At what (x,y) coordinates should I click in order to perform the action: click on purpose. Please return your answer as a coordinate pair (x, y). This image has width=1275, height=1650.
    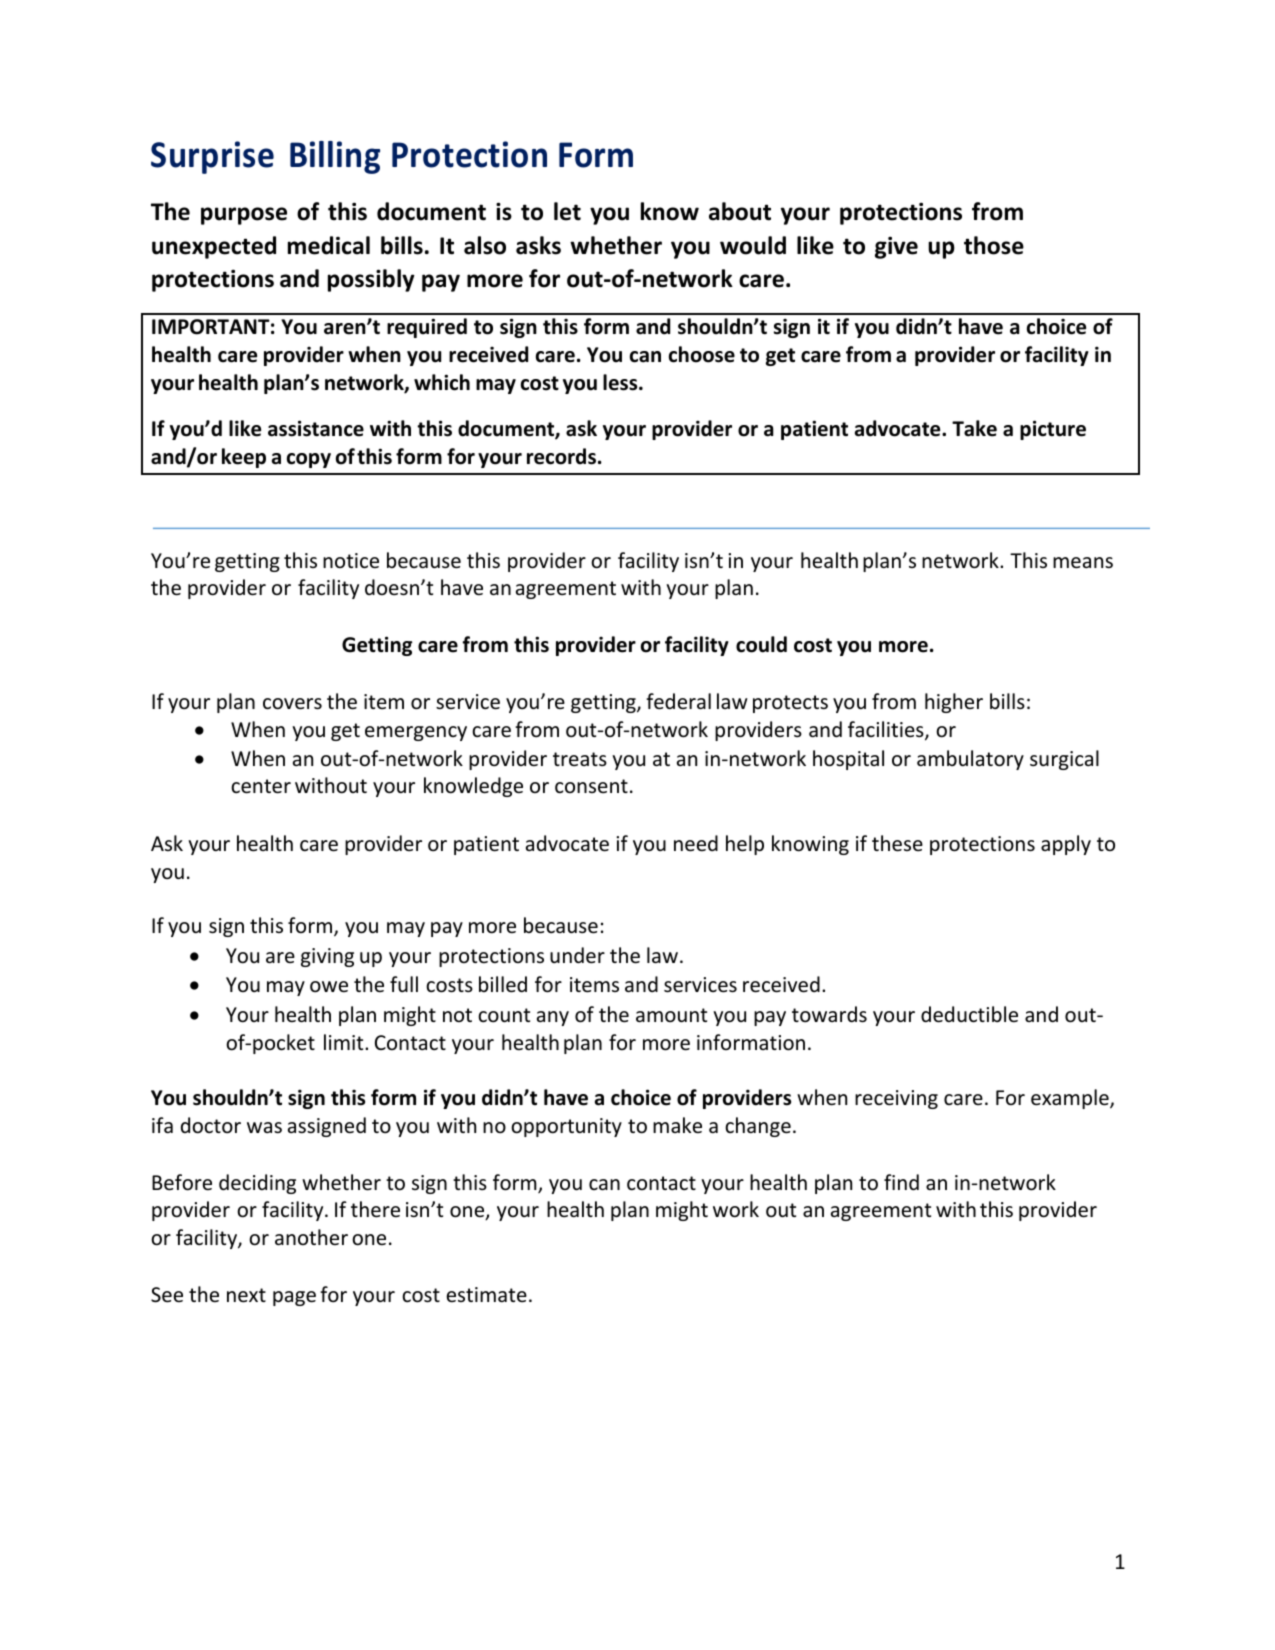
    Looking at the image, I should click on (244, 216).
